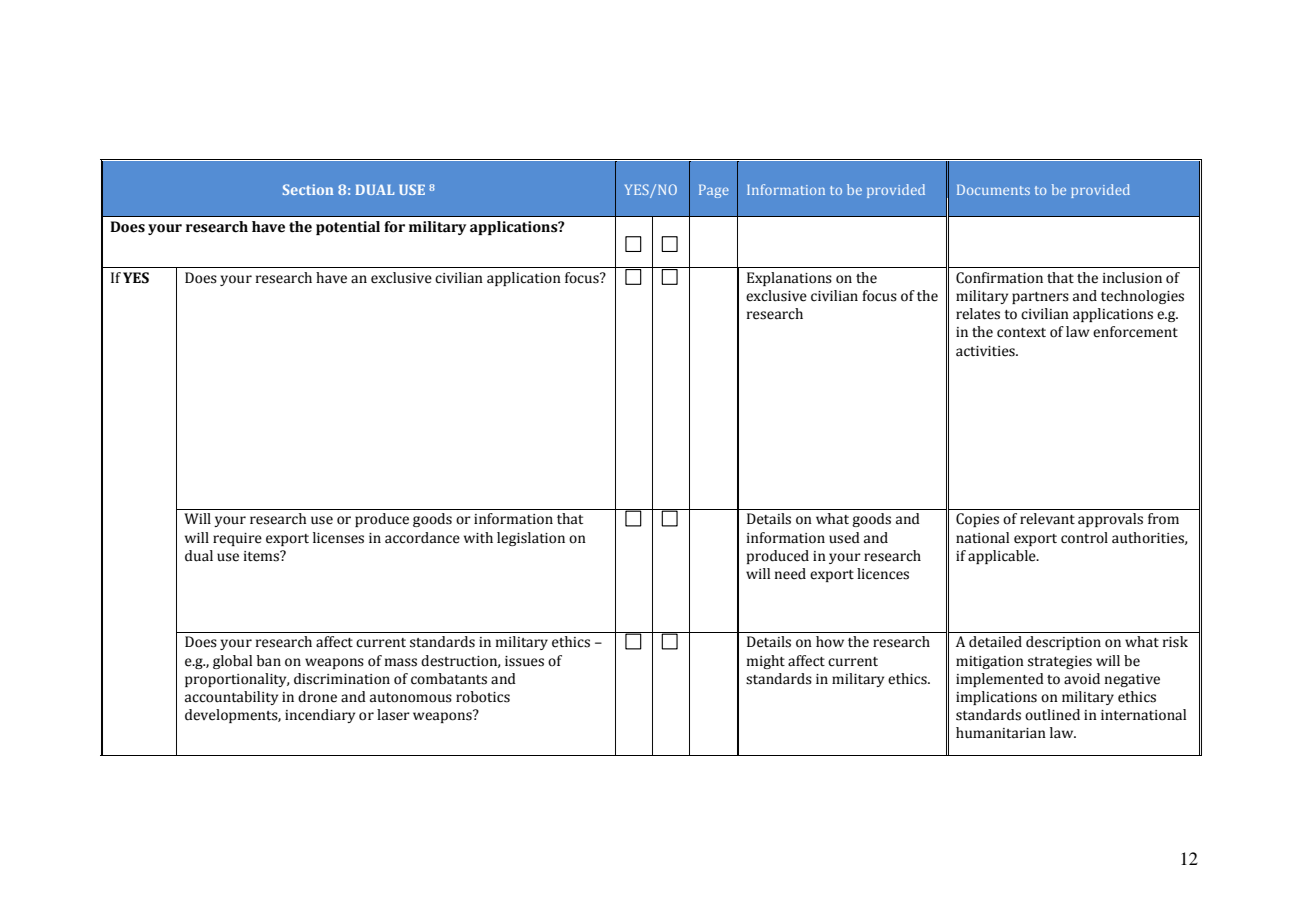 This screenshot has height=924, width=1308. Describe the element at coordinates (348, 228) in the screenshot. I see `potential` at that location.
